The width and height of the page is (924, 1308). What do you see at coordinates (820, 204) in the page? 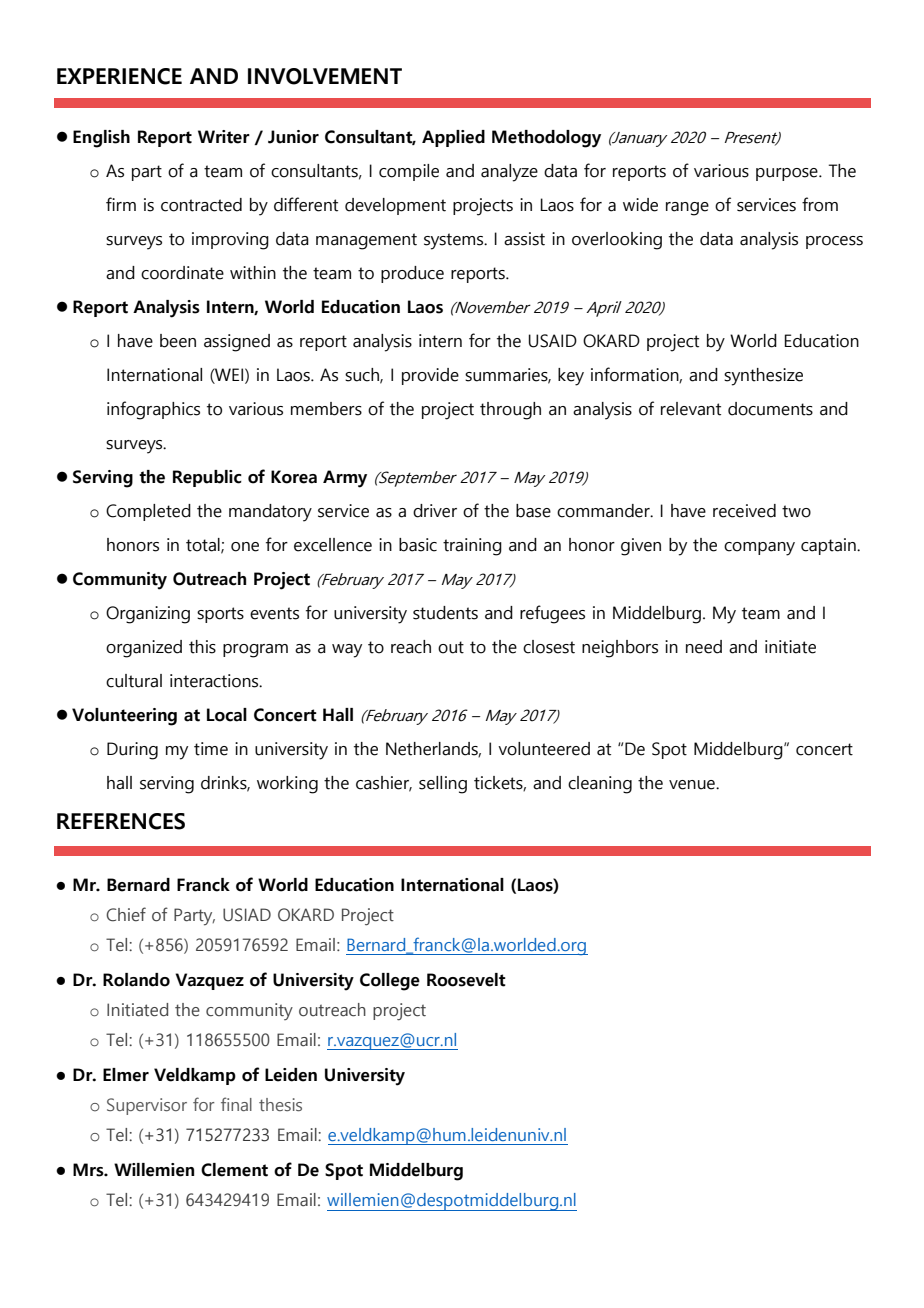
I see `from` at bounding box center [820, 204].
